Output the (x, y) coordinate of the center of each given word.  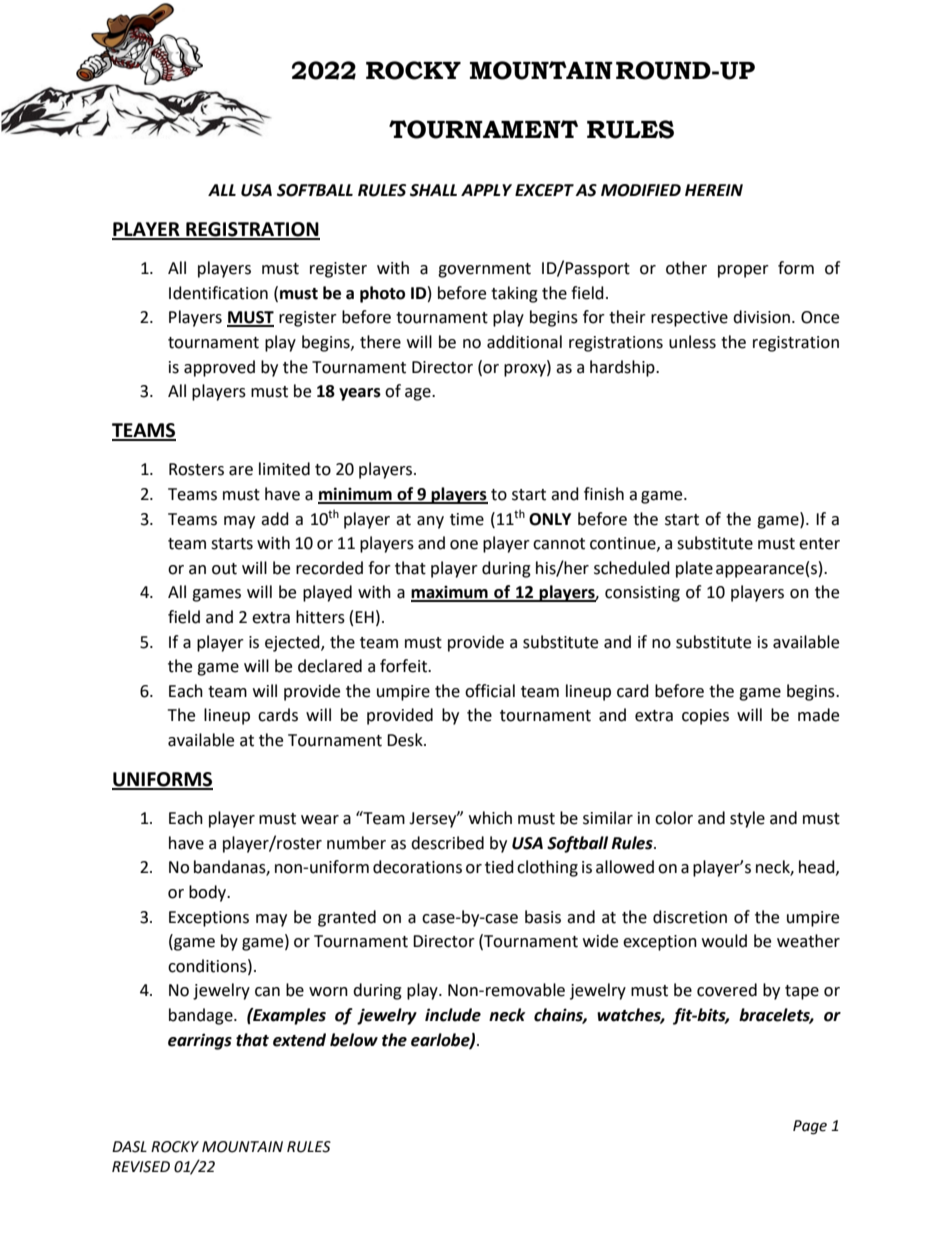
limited (284, 469)
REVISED (141, 1167)
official (490, 691)
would (724, 941)
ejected (293, 643)
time (467, 519)
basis (543, 917)
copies (705, 717)
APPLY (486, 190)
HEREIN (714, 190)
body (209, 893)
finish (604, 494)
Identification (218, 293)
